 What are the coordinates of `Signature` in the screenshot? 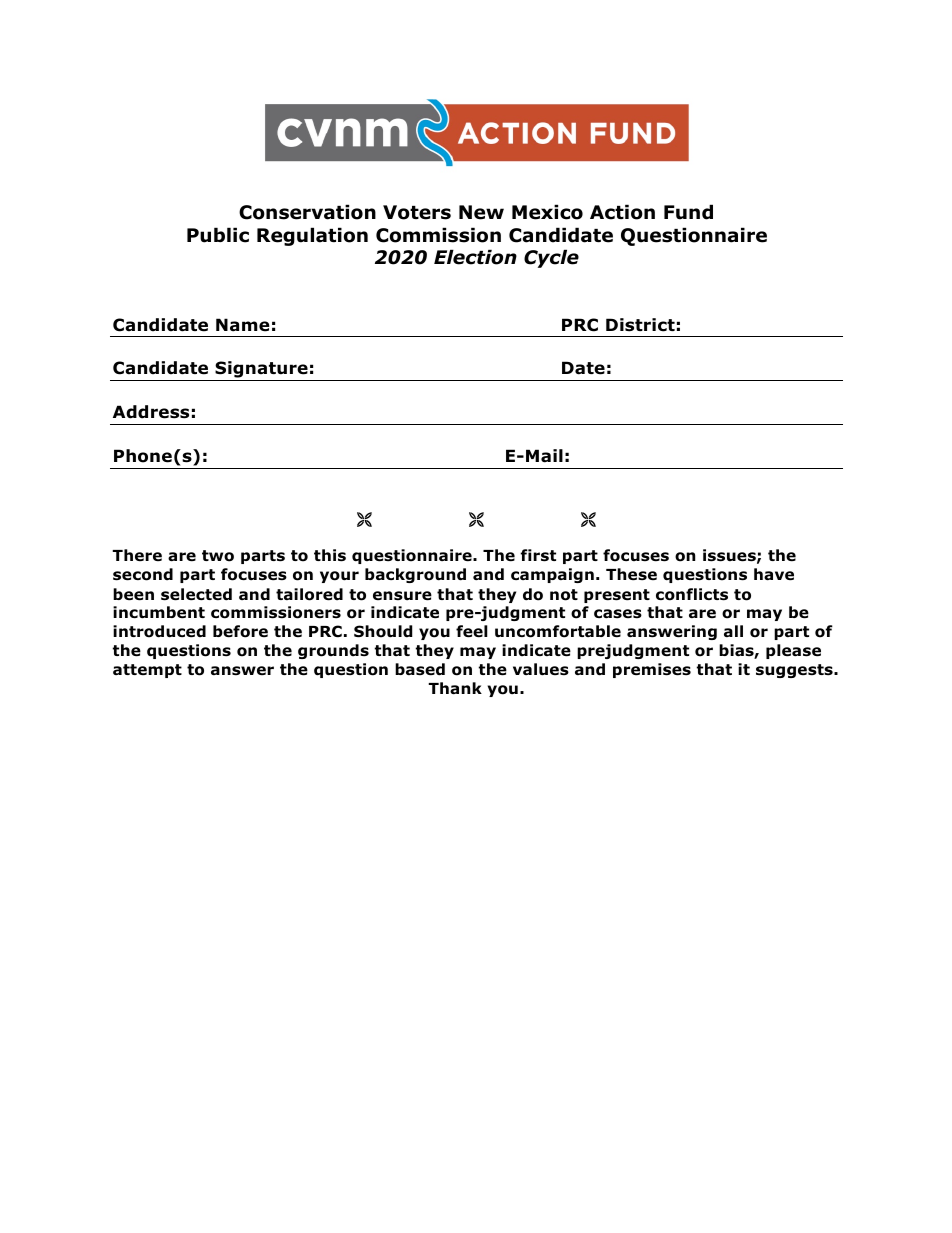 It's located at (261, 371).
